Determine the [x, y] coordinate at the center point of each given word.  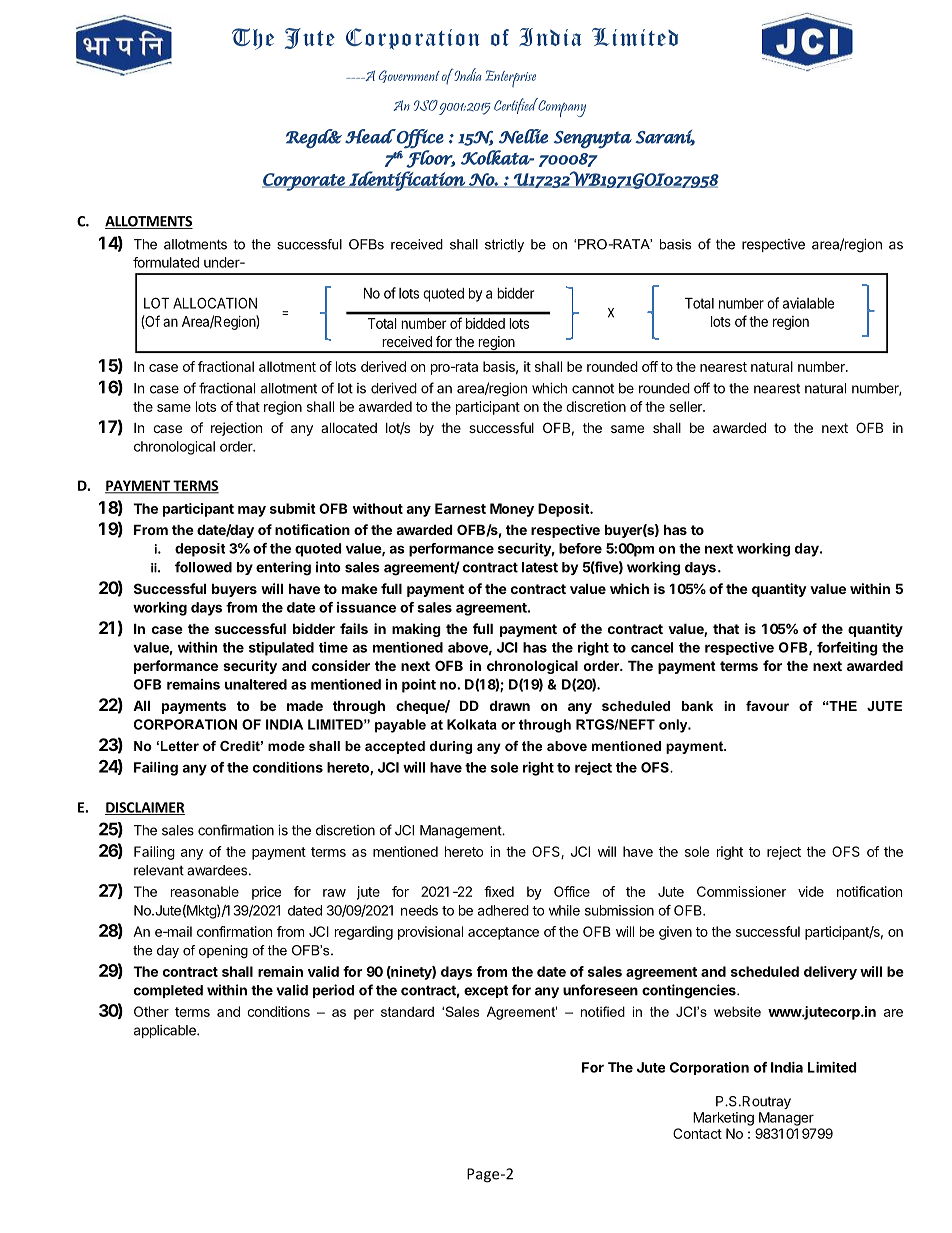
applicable [166, 1031]
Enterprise [510, 78]
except [486, 991]
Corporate [304, 182]
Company [561, 107]
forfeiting [847, 649]
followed [203, 567]
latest [540, 567]
